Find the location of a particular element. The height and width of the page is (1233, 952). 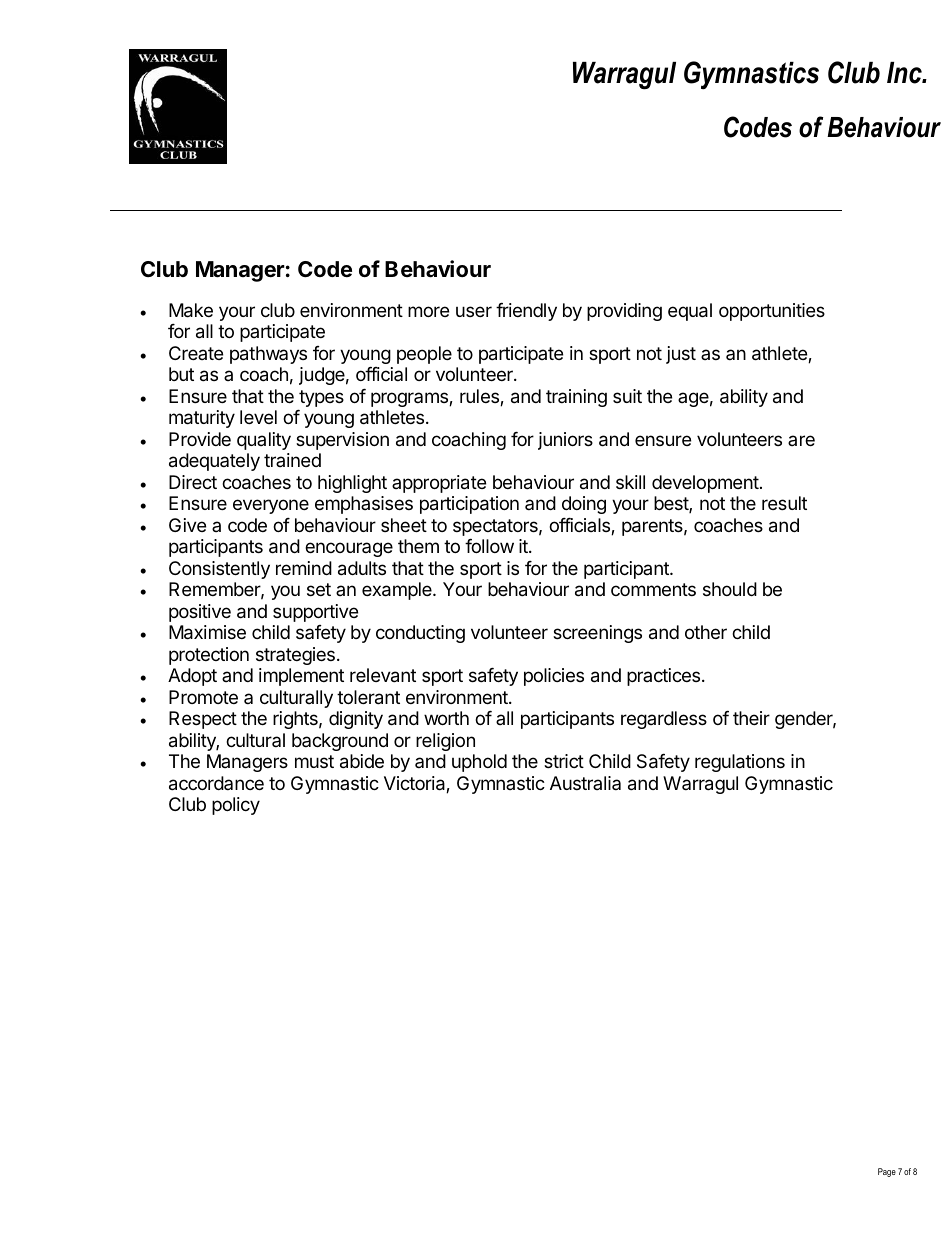

screenings is located at coordinates (597, 634).
